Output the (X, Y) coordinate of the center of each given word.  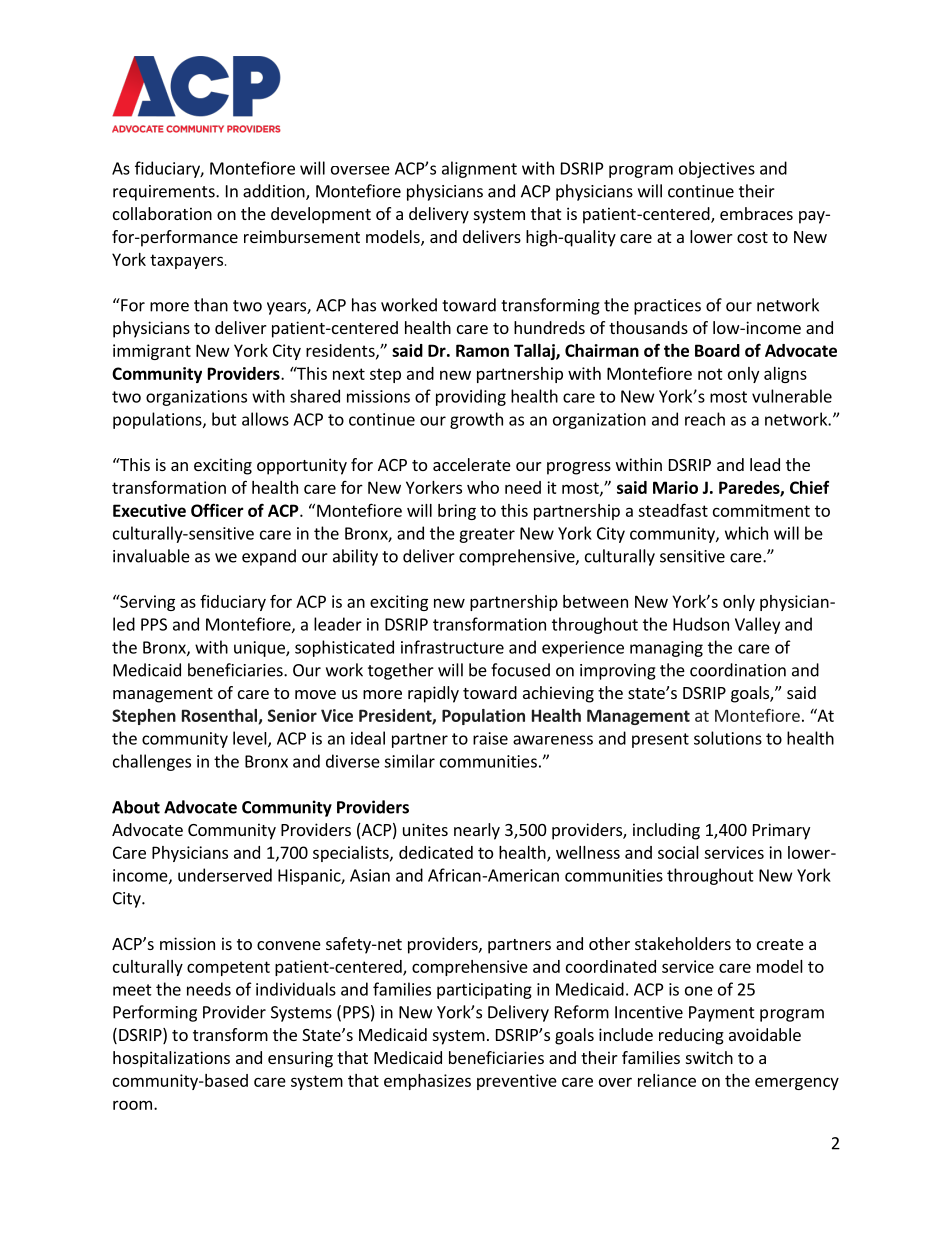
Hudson (701, 624)
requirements (165, 193)
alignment (479, 169)
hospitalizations (171, 1059)
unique (260, 649)
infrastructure (452, 647)
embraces (756, 213)
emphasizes (427, 1082)
